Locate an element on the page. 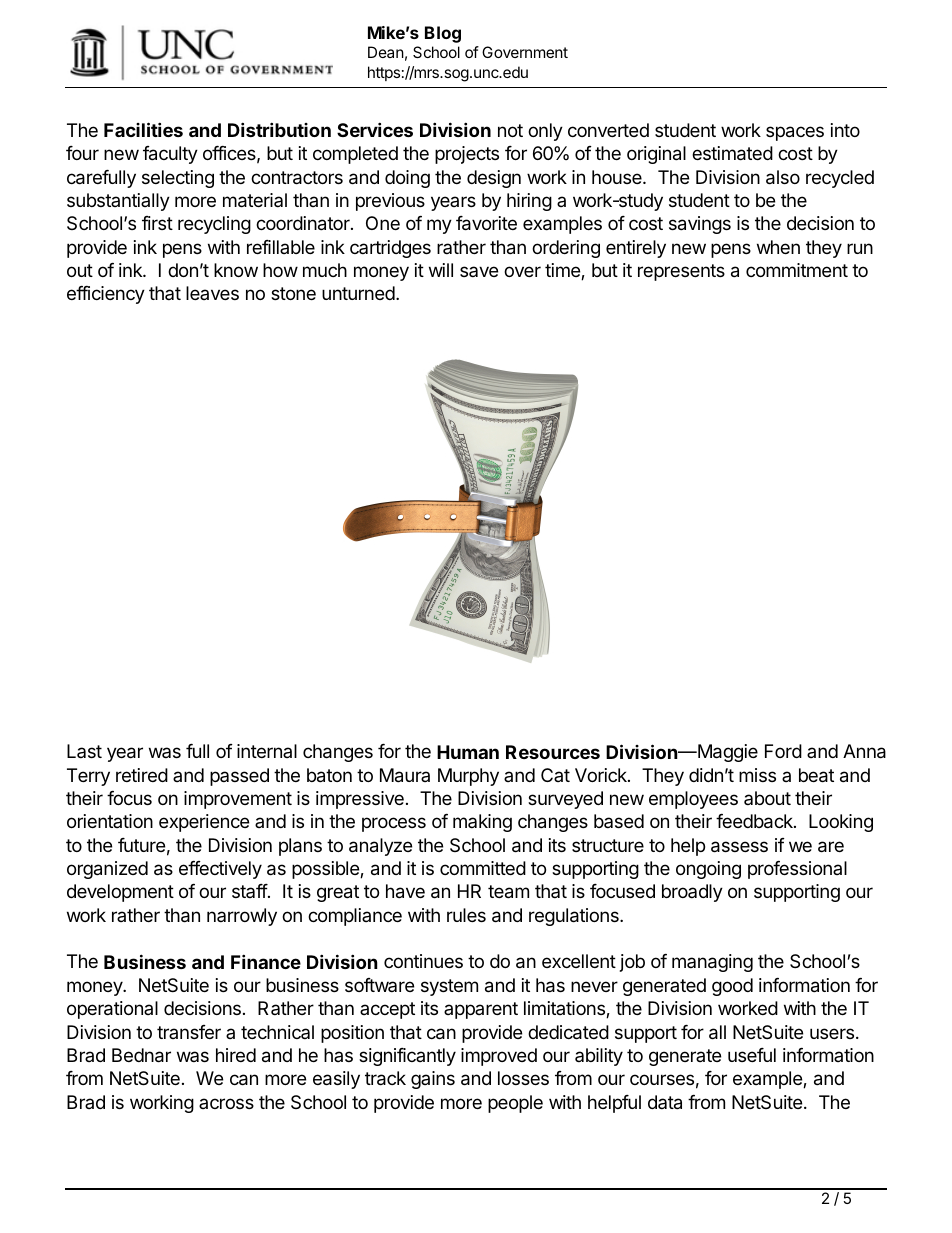 Image resolution: width=952 pixels, height=1233 pixels. Bednar is located at coordinates (141, 1055).
